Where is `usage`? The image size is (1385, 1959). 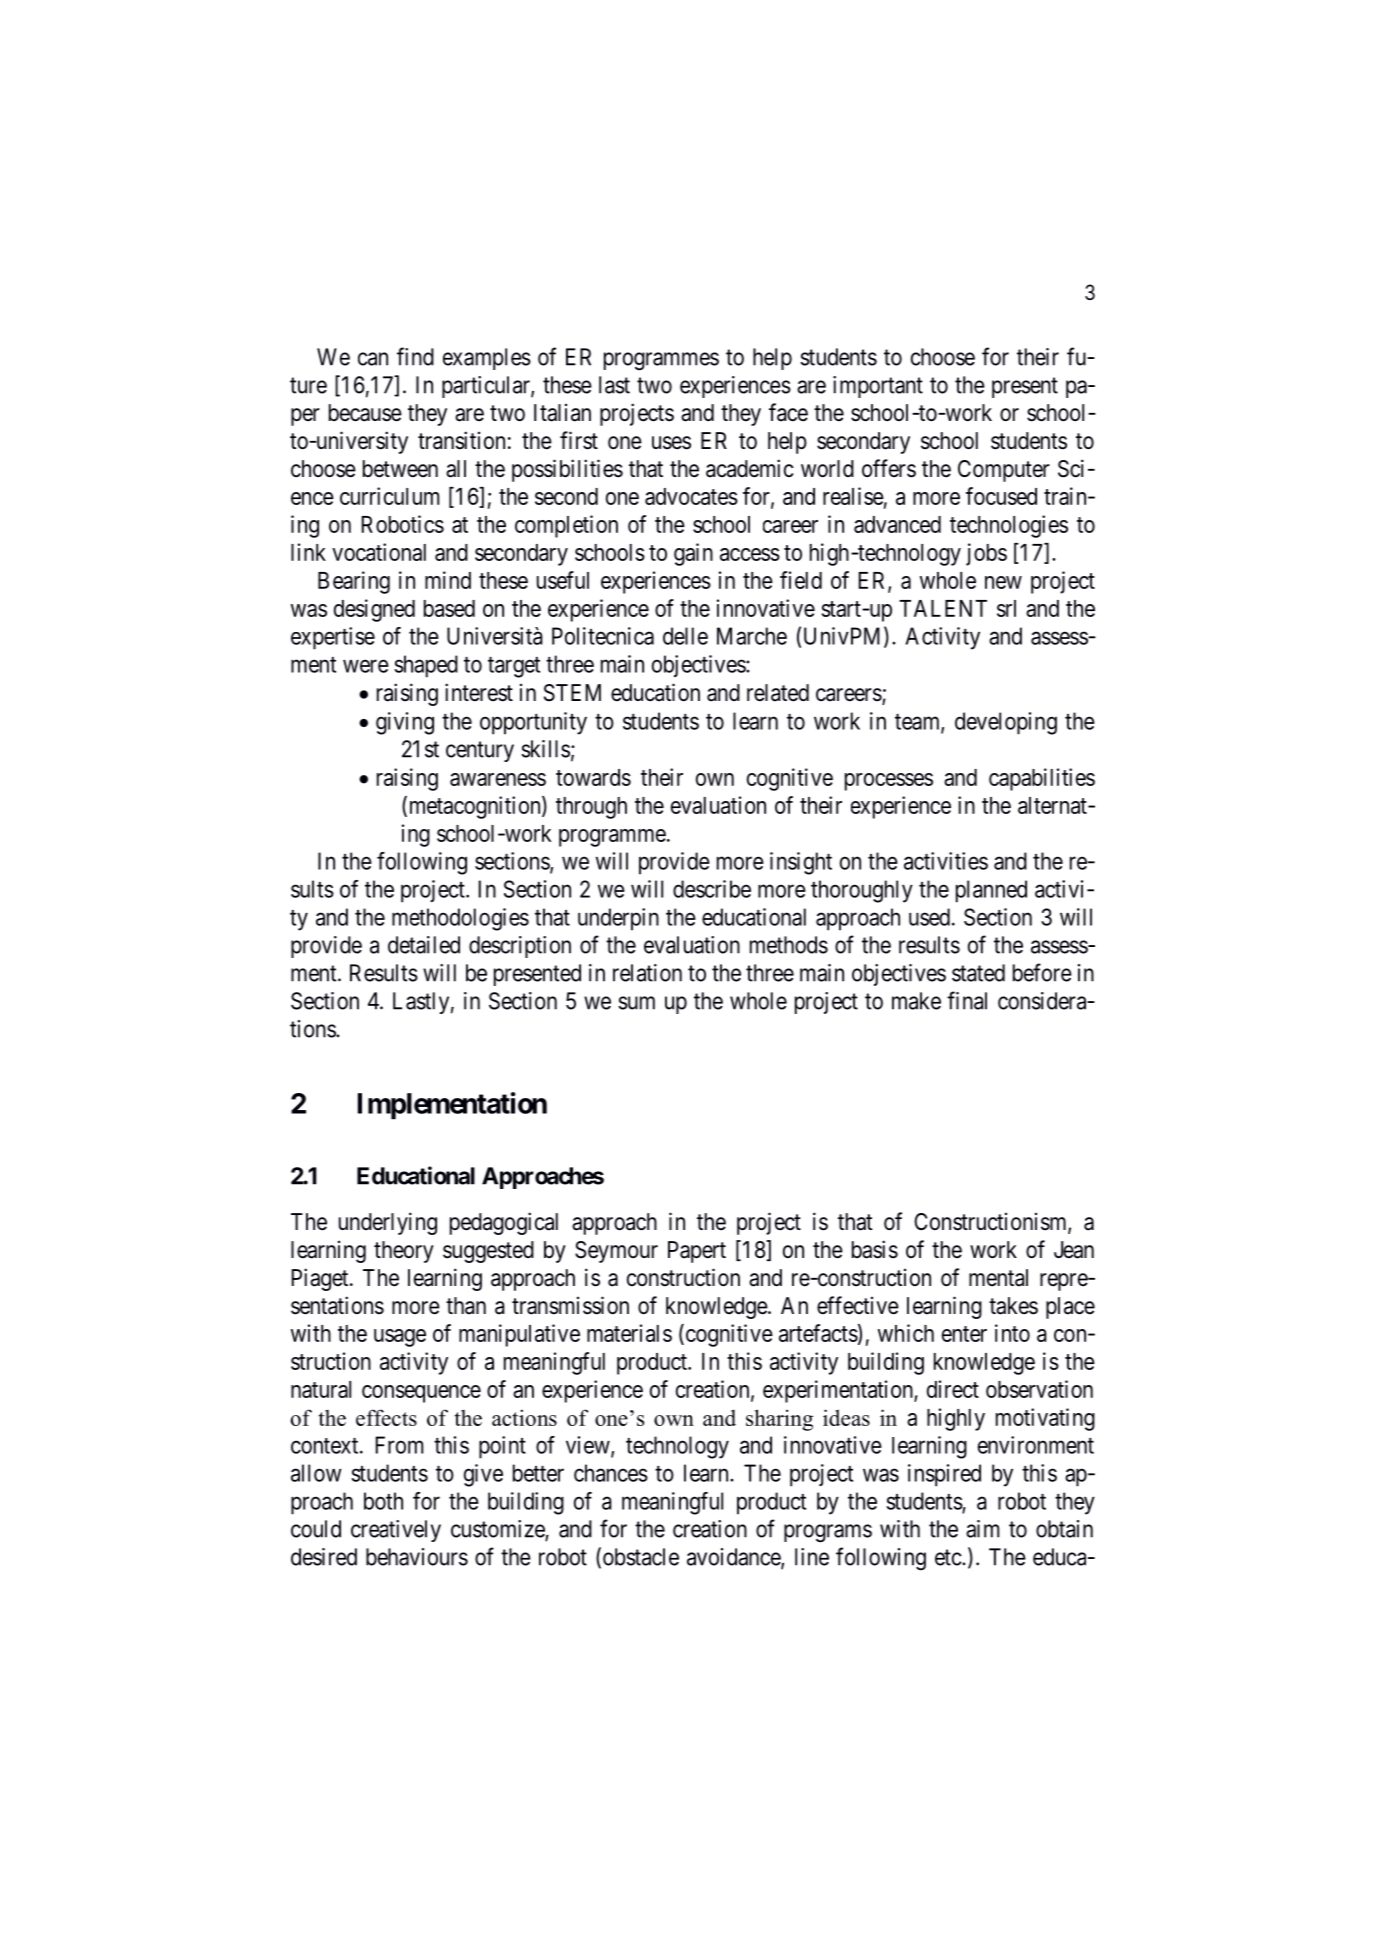 usage is located at coordinates (400, 1338).
